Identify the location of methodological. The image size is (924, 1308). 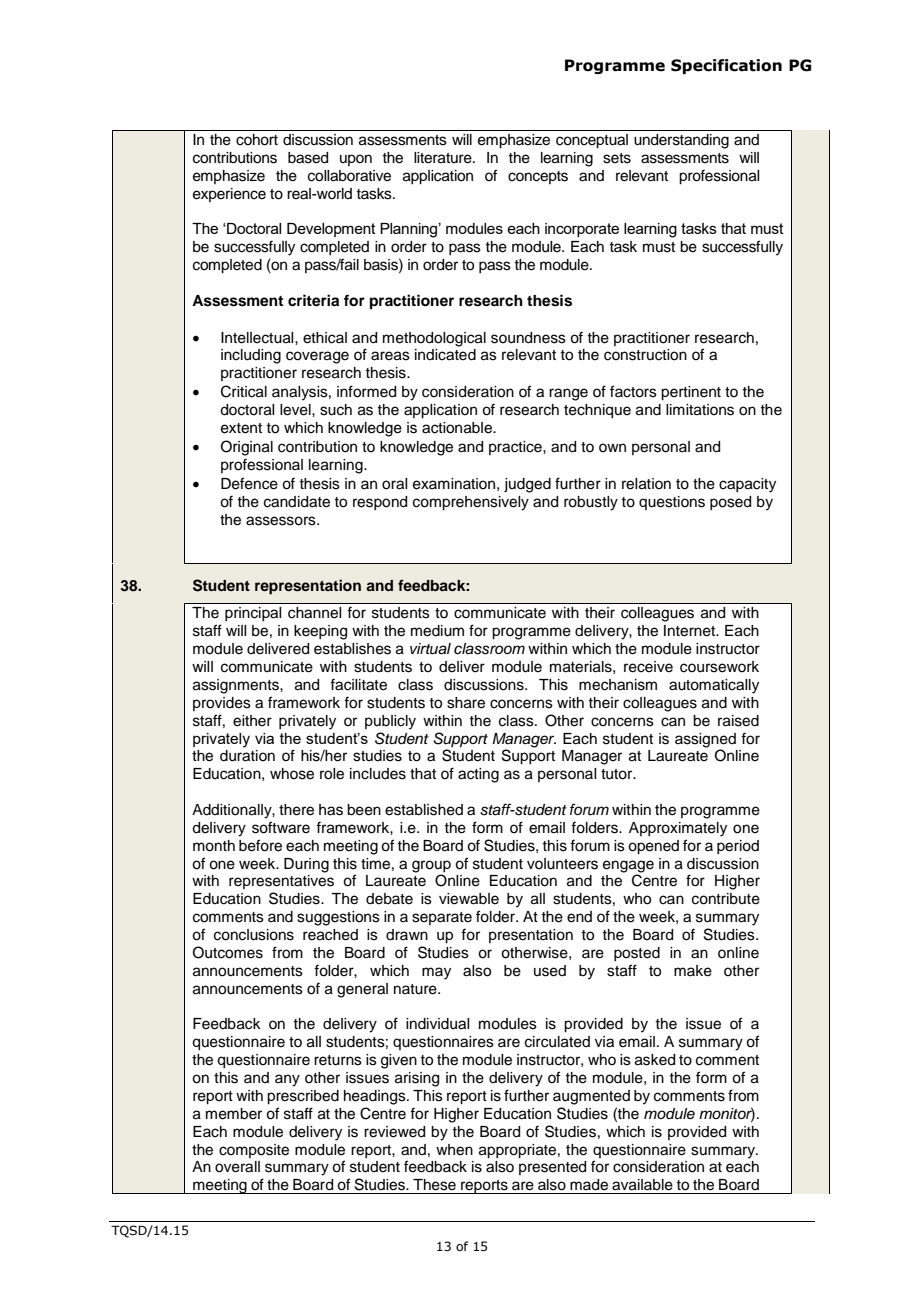
(434, 339).
